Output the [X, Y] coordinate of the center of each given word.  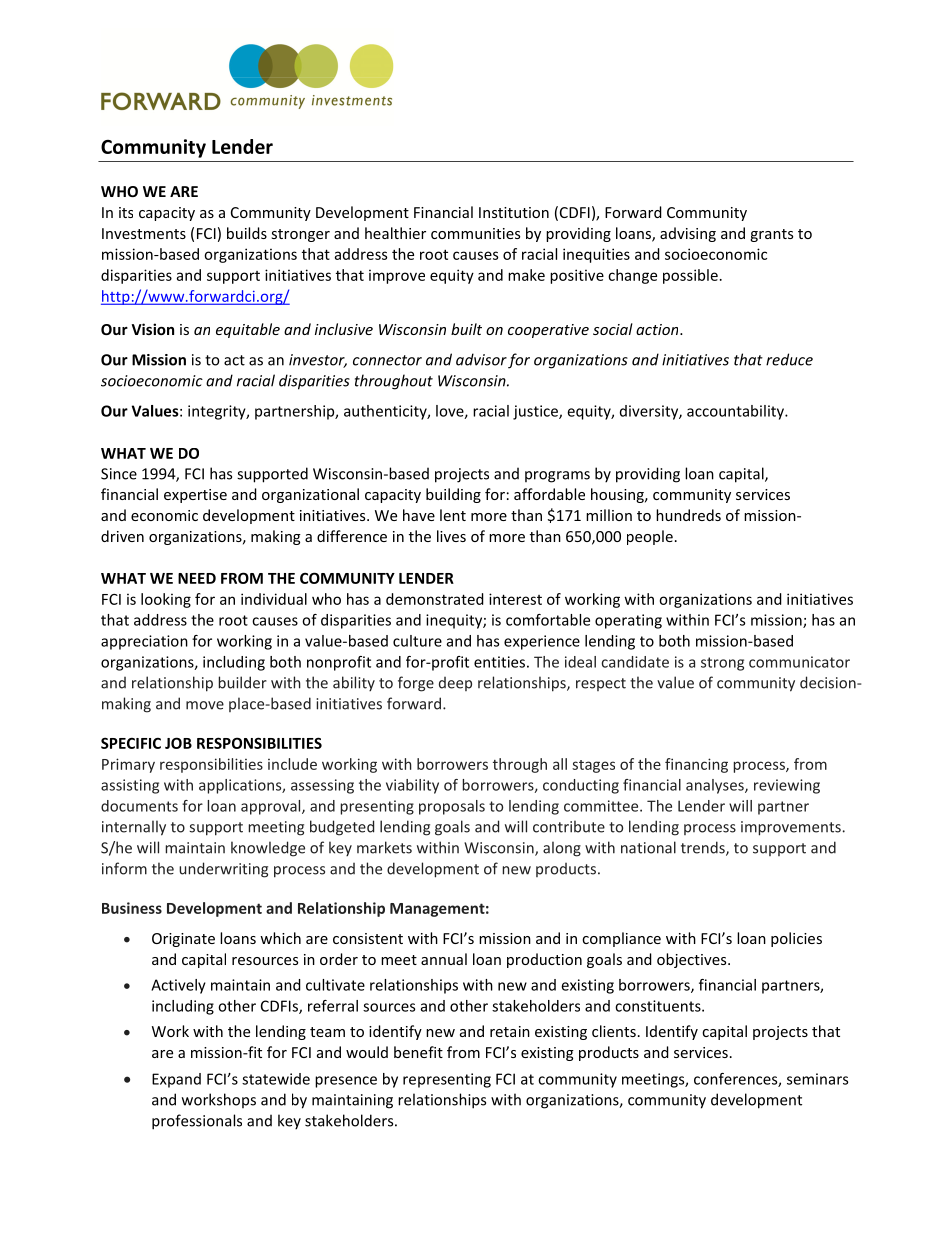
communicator [799, 662]
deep [455, 684]
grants [771, 235]
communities [475, 233]
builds [247, 233]
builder [242, 682]
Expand [176, 1080]
